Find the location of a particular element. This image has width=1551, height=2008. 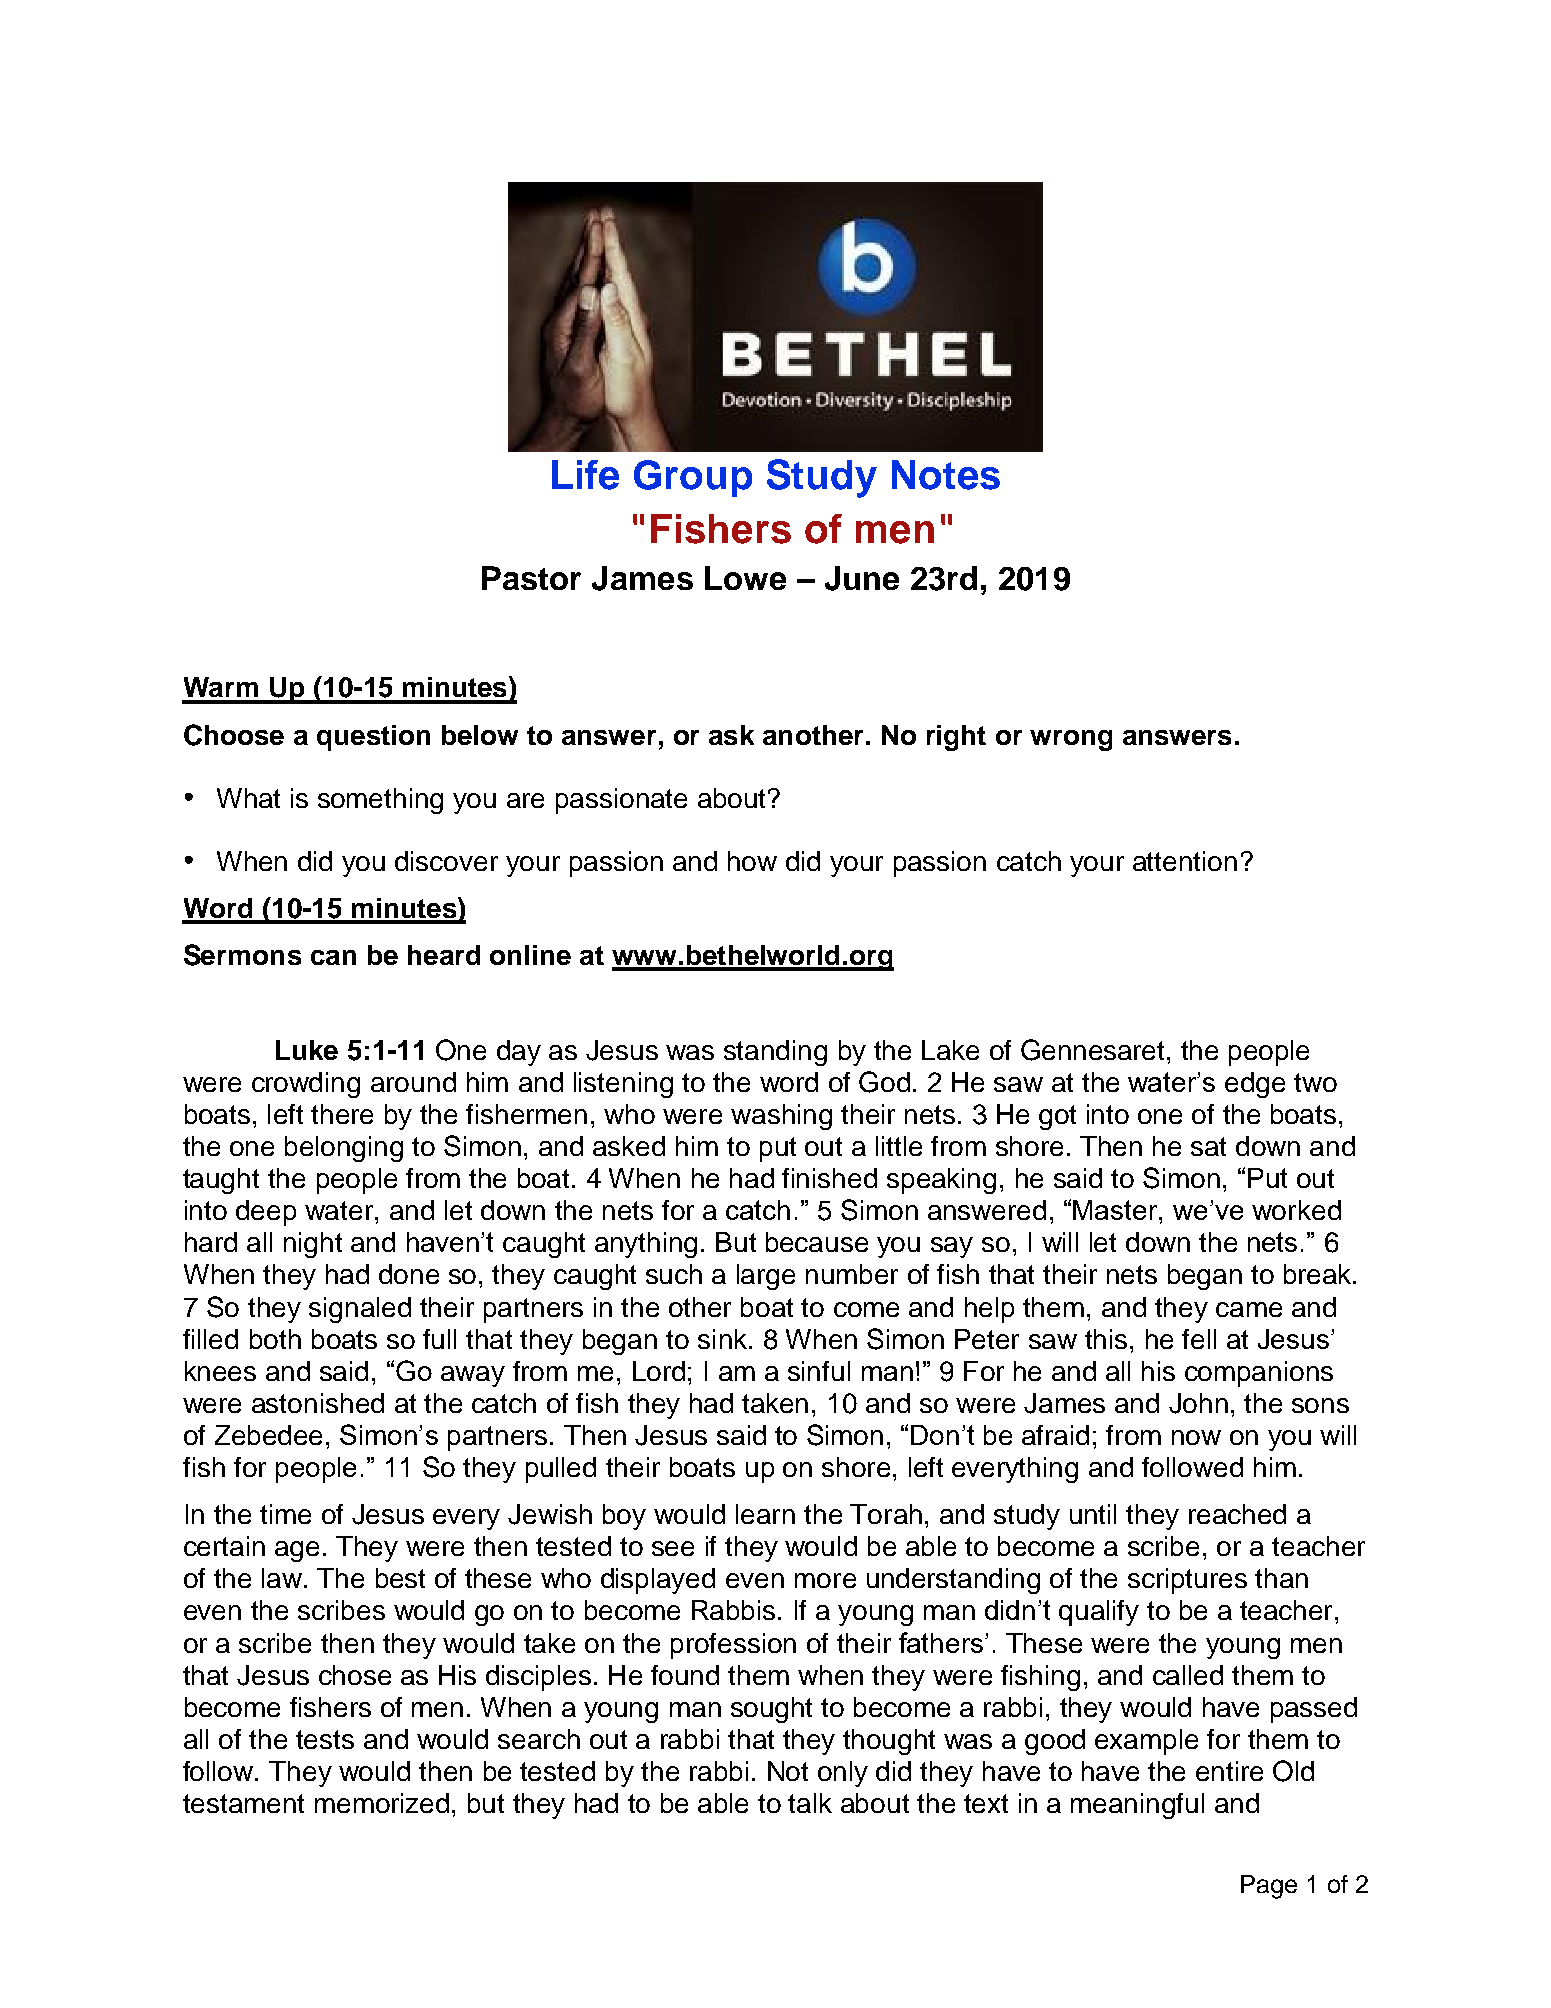

sinful is located at coordinates (819, 1371).
